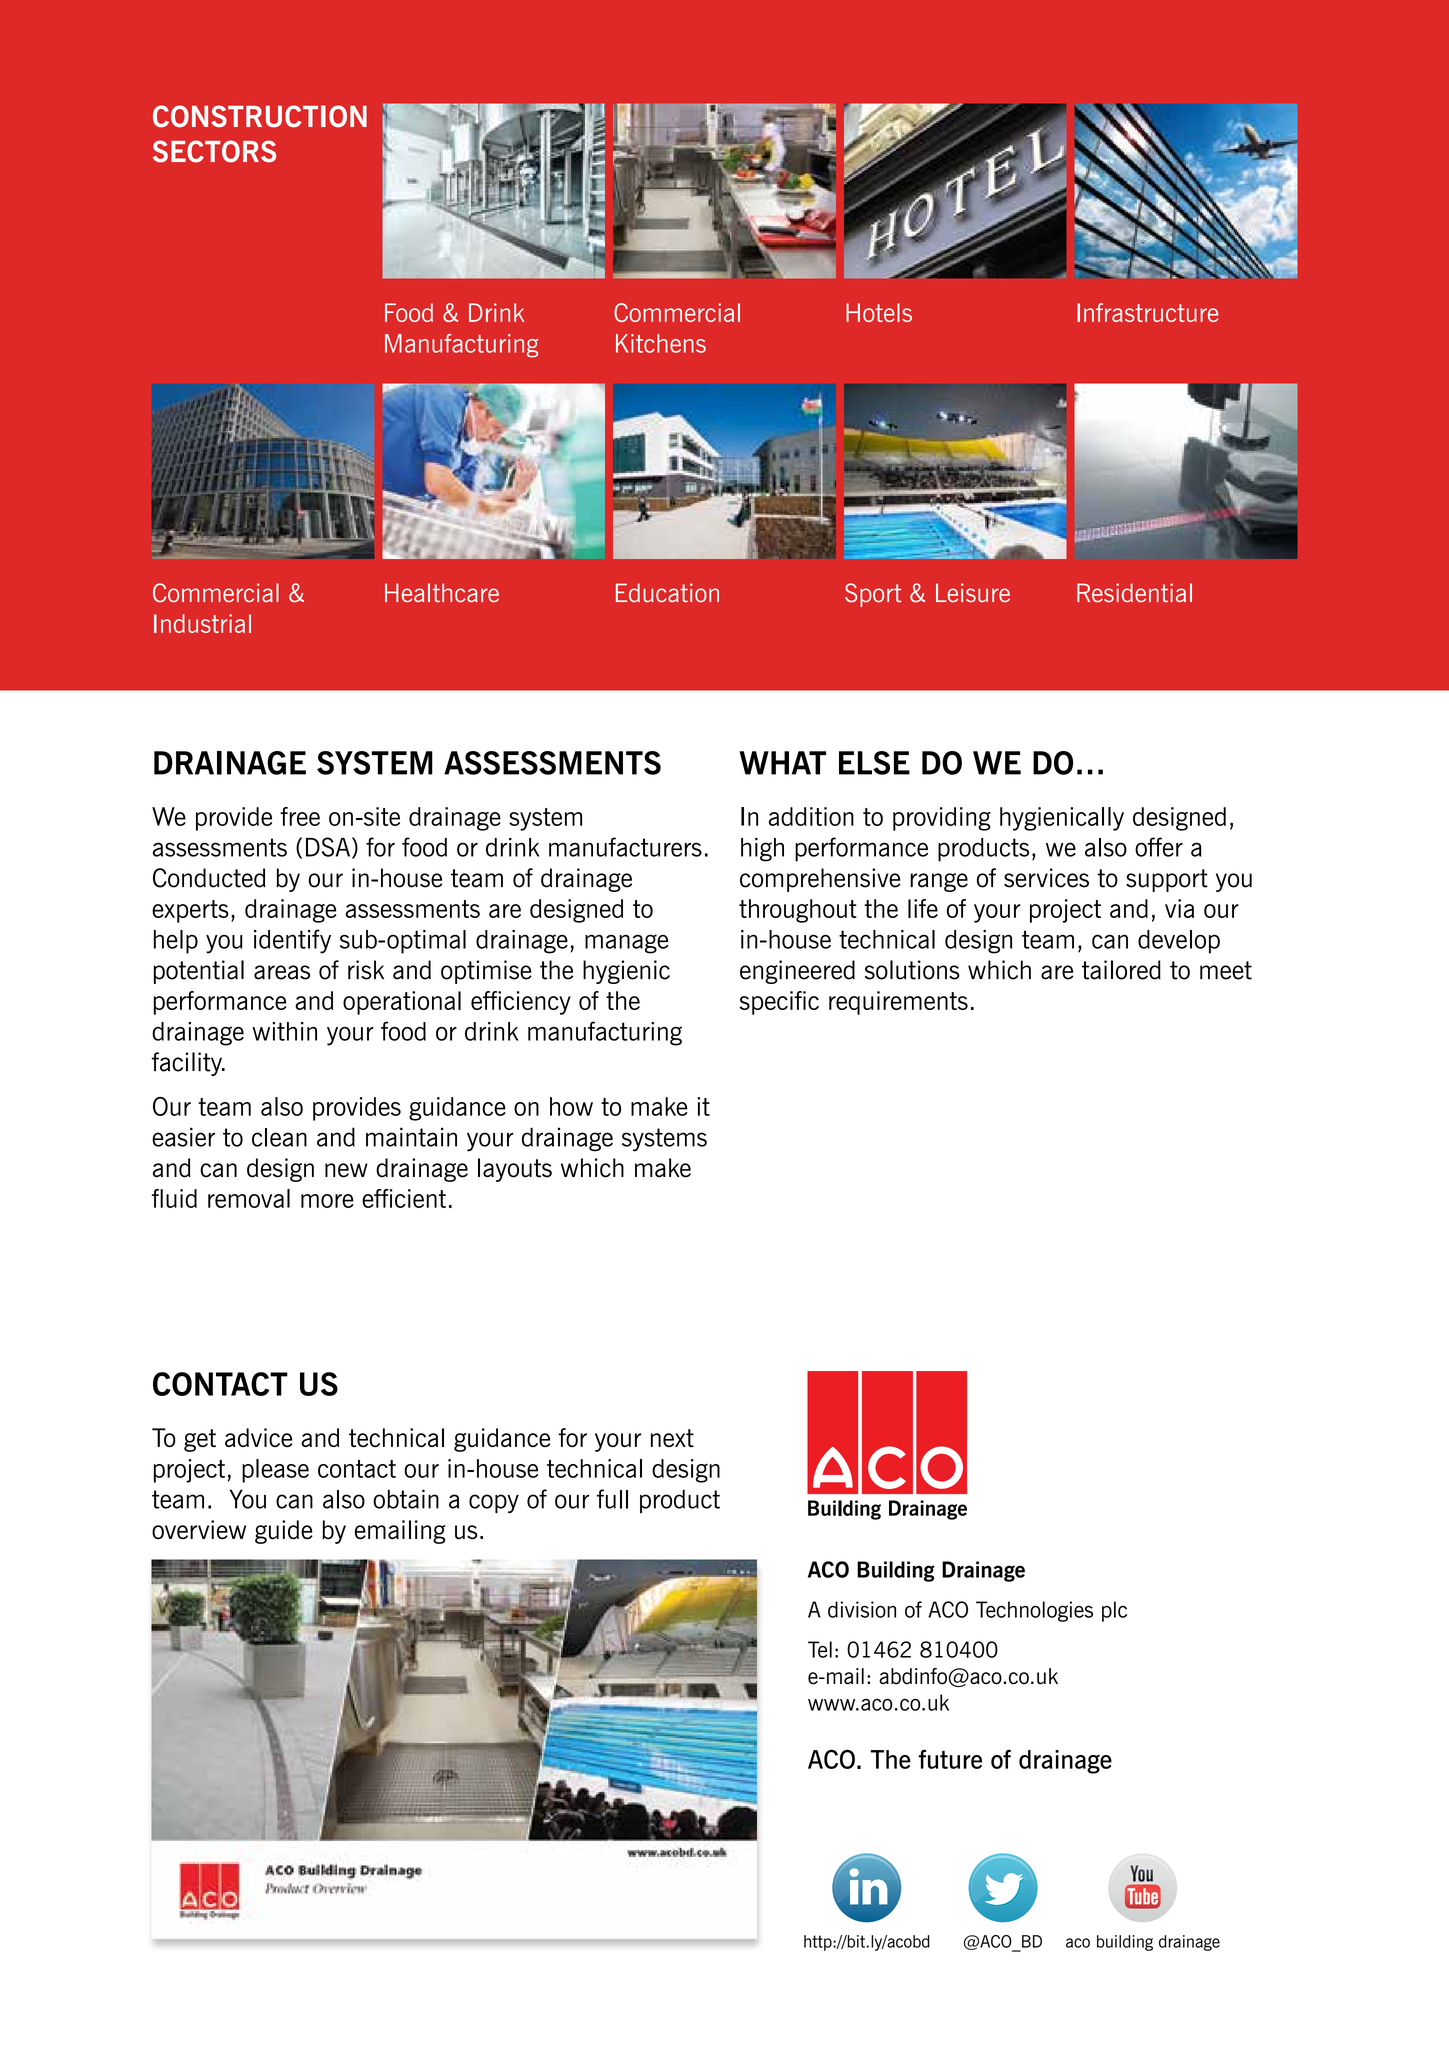 The image size is (1449, 2050). Describe the element at coordinates (661, 343) in the document. I see `Kitchens` at that location.
